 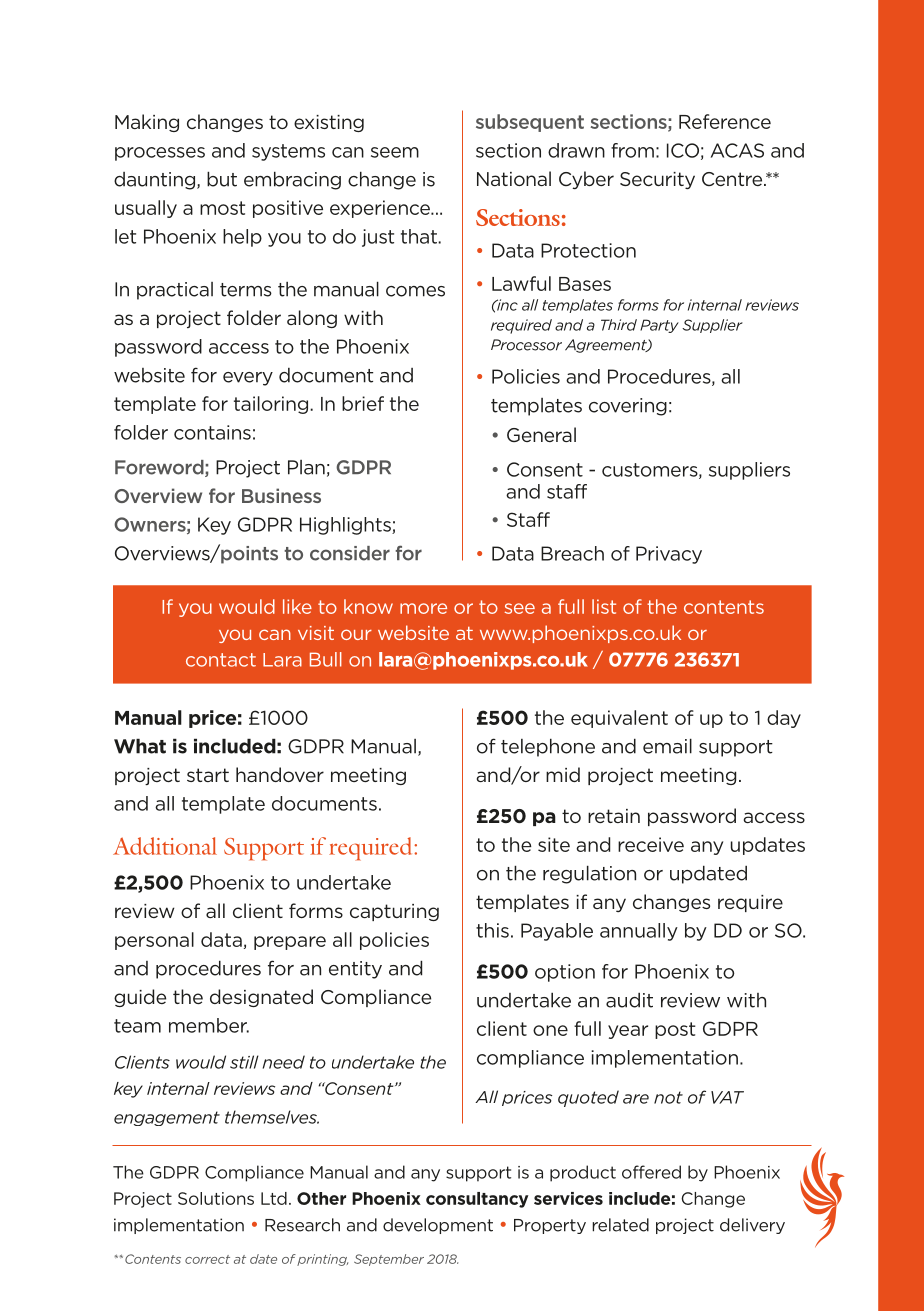 What do you see at coordinates (216, 1198) in the image?
I see `Solutions` at bounding box center [216, 1198].
